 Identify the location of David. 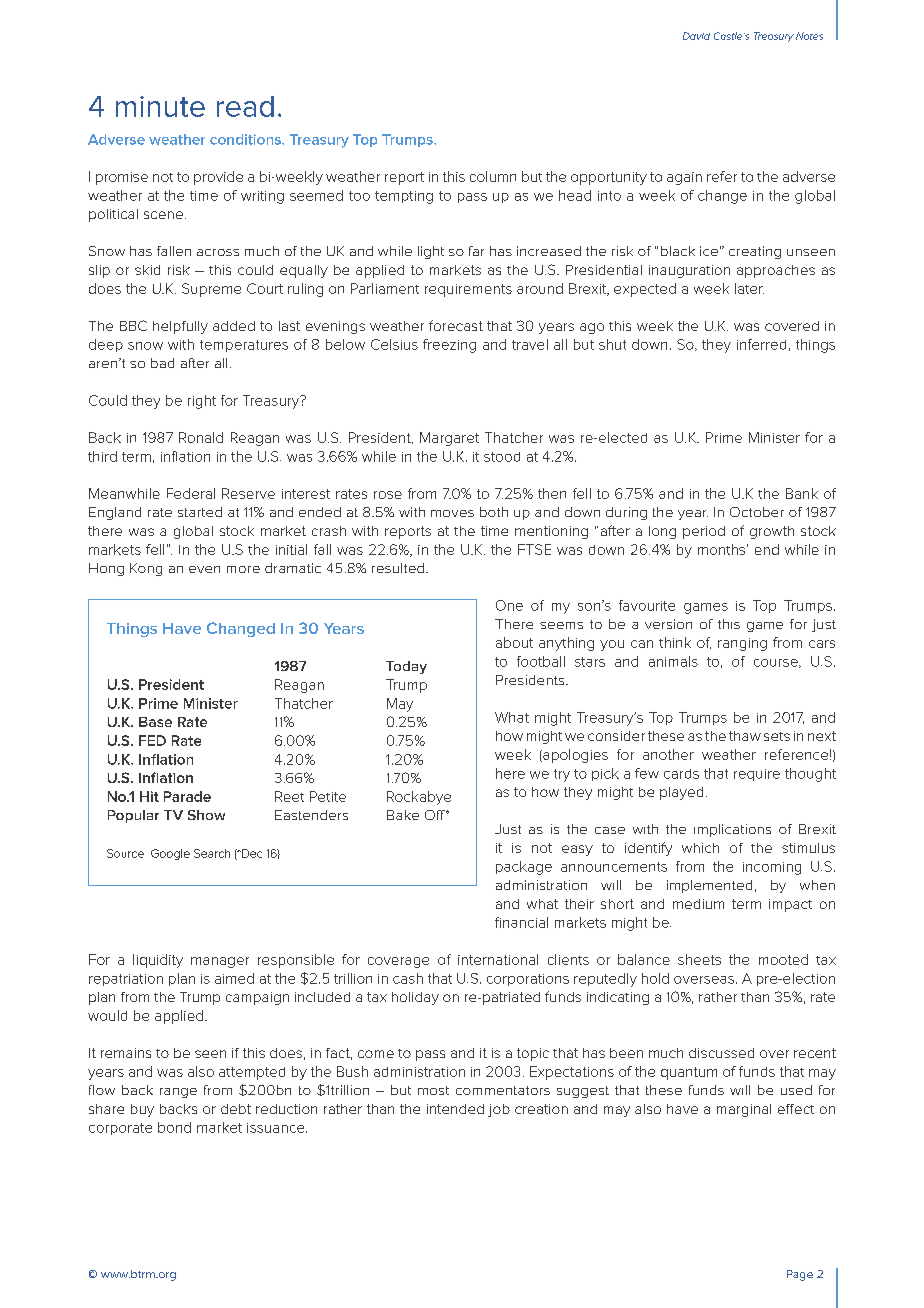
(696, 36).
